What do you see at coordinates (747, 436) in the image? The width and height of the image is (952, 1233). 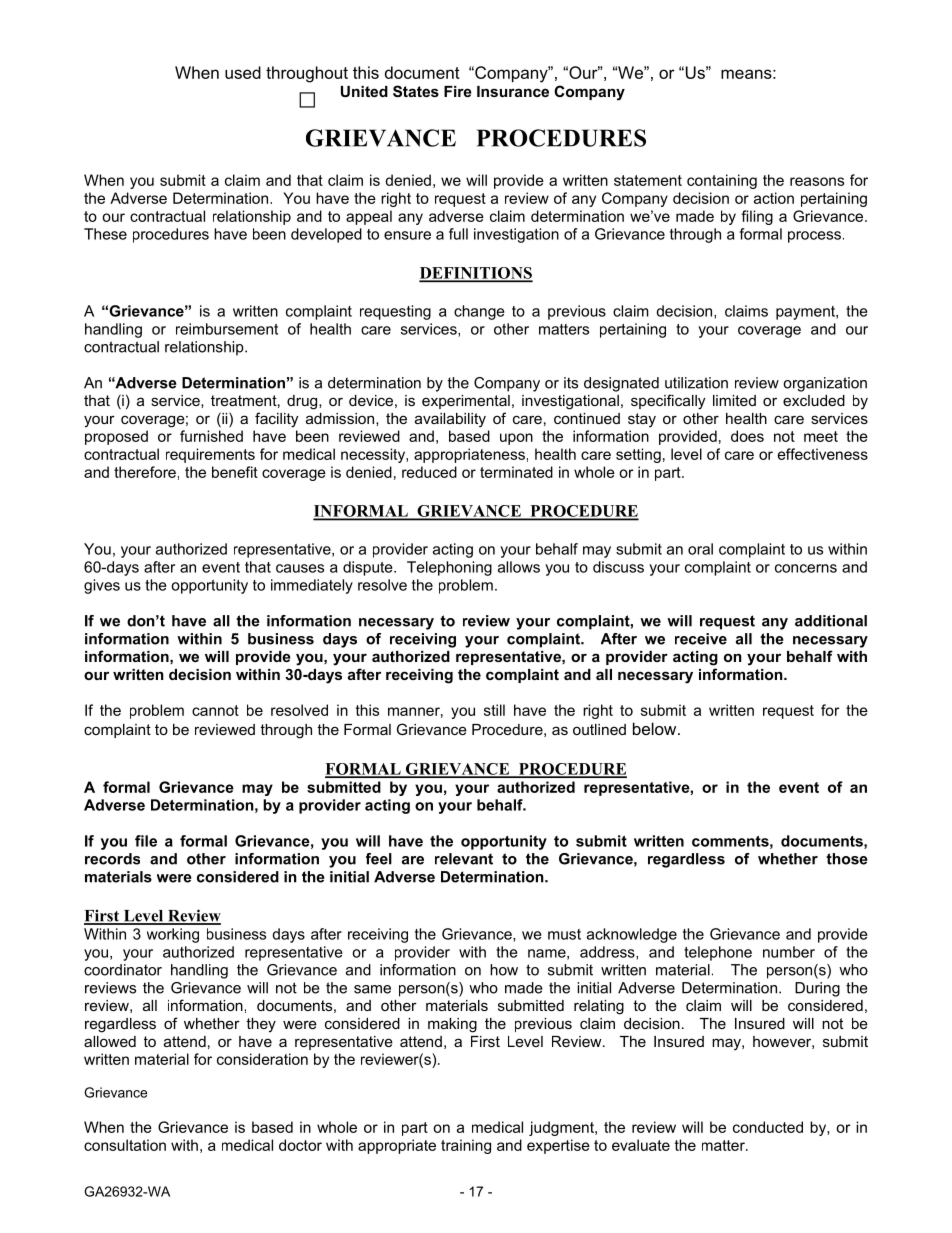 I see `does` at bounding box center [747, 436].
